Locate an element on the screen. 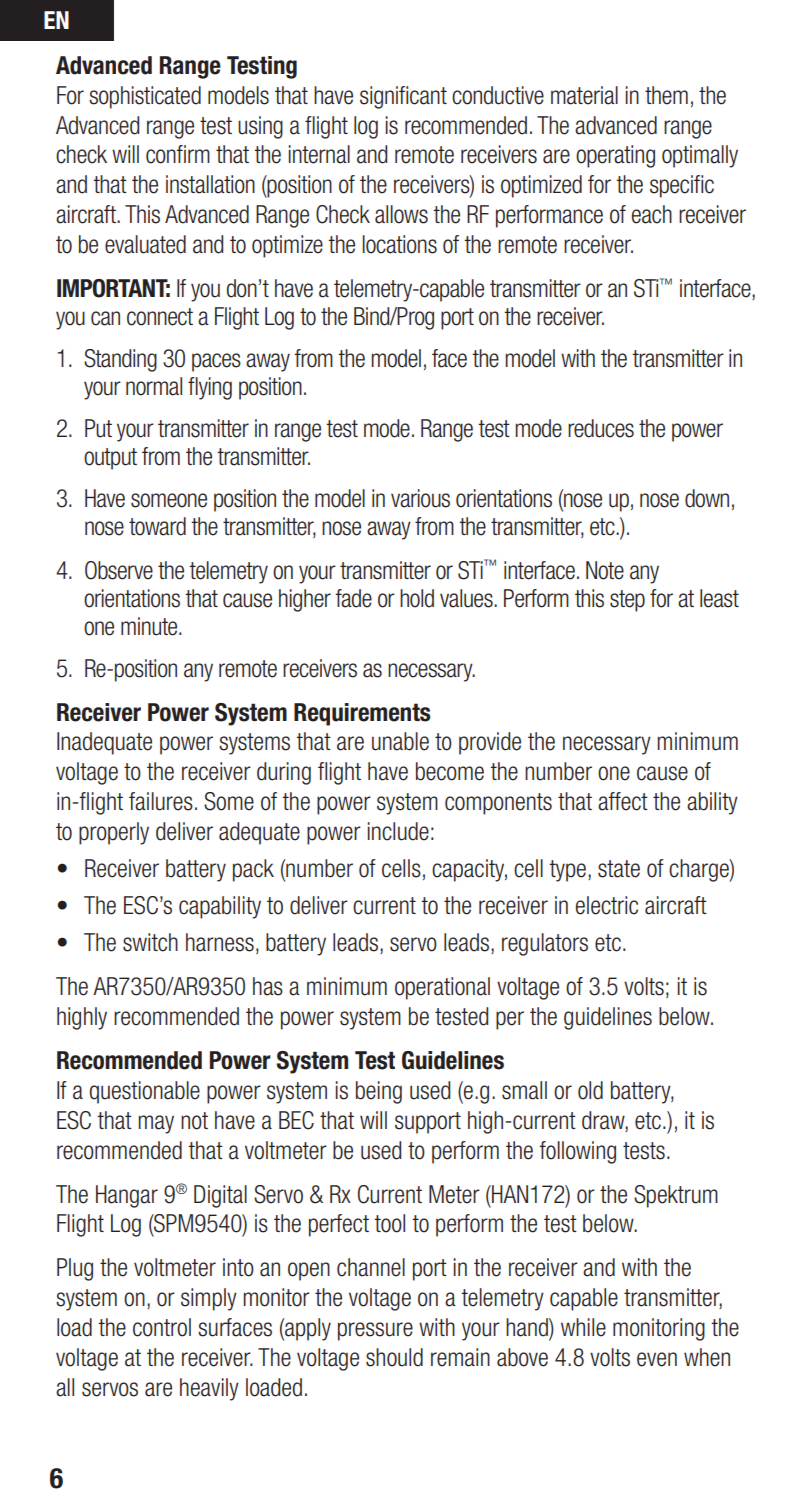 This screenshot has height=1512, width=812. electric is located at coordinates (607, 905).
